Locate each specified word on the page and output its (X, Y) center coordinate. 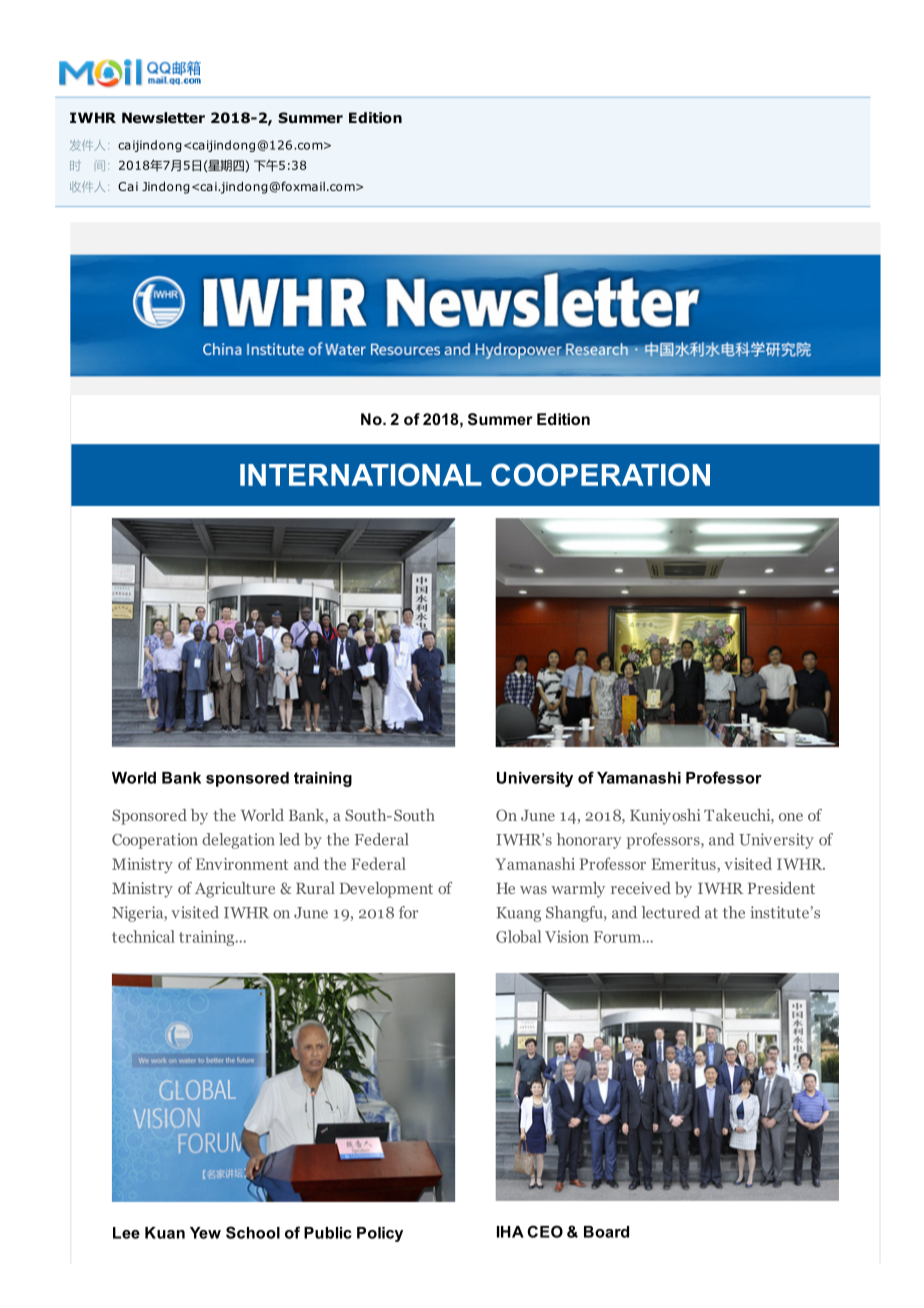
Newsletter (163, 117)
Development (386, 890)
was (533, 890)
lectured (671, 912)
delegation (238, 841)
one (791, 817)
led (289, 839)
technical (143, 936)
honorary (589, 841)
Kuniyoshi (665, 817)
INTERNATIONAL (361, 474)
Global (518, 936)
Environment (242, 864)
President (781, 888)
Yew (205, 1233)
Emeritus (684, 864)
